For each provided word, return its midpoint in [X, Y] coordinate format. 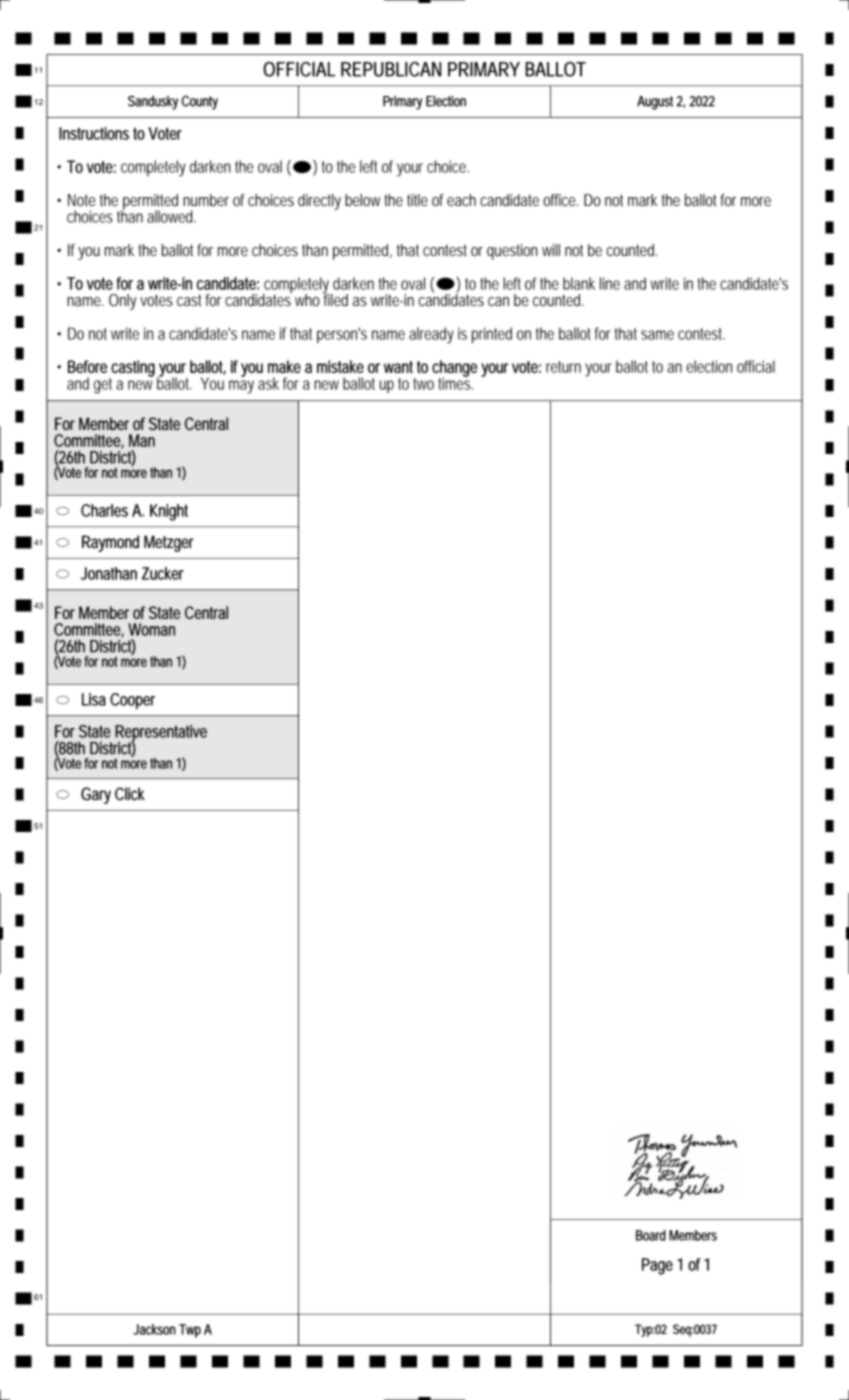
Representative [161, 734]
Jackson [154, 1329]
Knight [169, 512]
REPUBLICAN [391, 69]
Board [651, 1235]
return [563, 367]
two [423, 384]
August [655, 103]
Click [130, 794]
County [199, 102]
